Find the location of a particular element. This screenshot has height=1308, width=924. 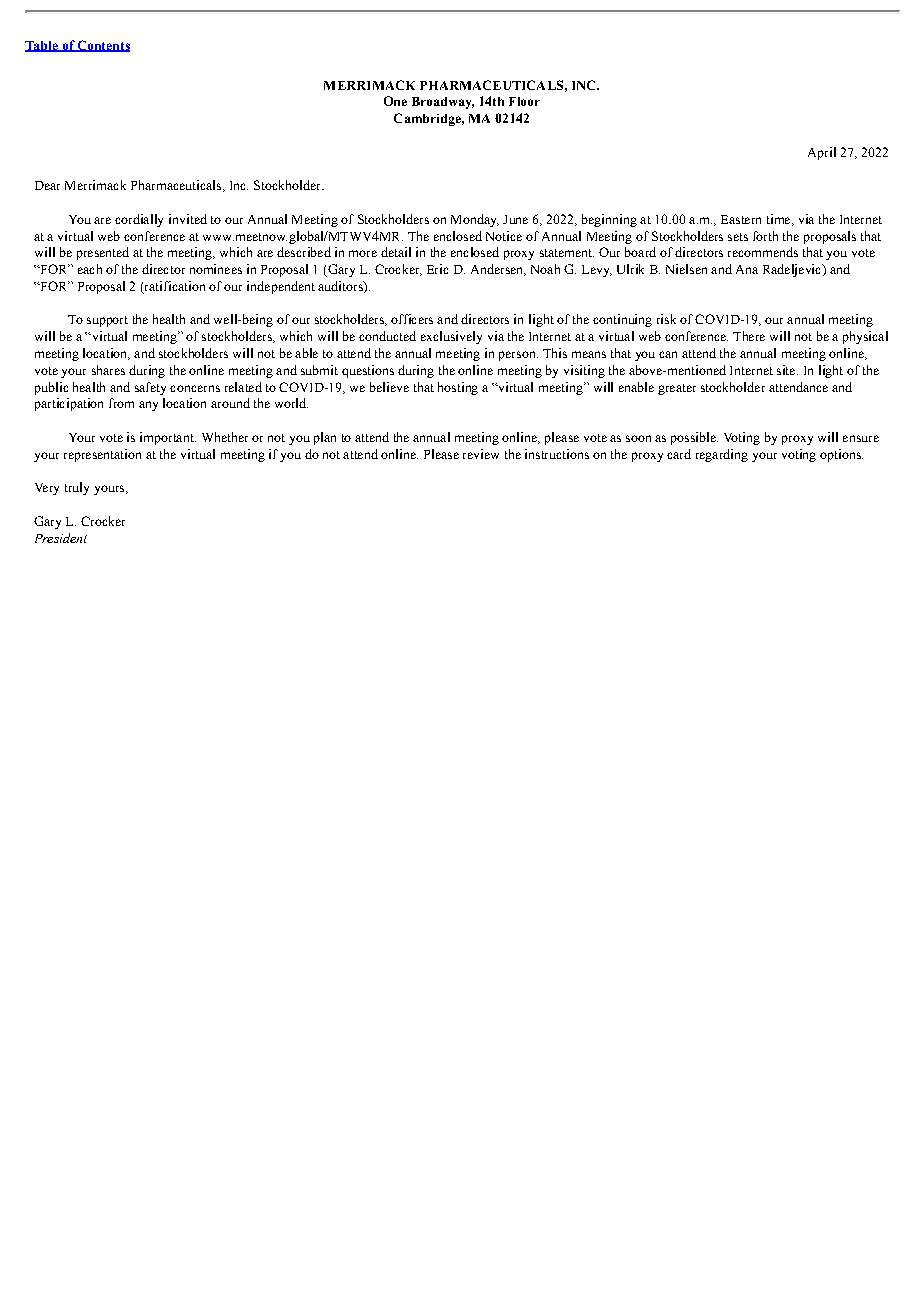

shares is located at coordinates (108, 370).
